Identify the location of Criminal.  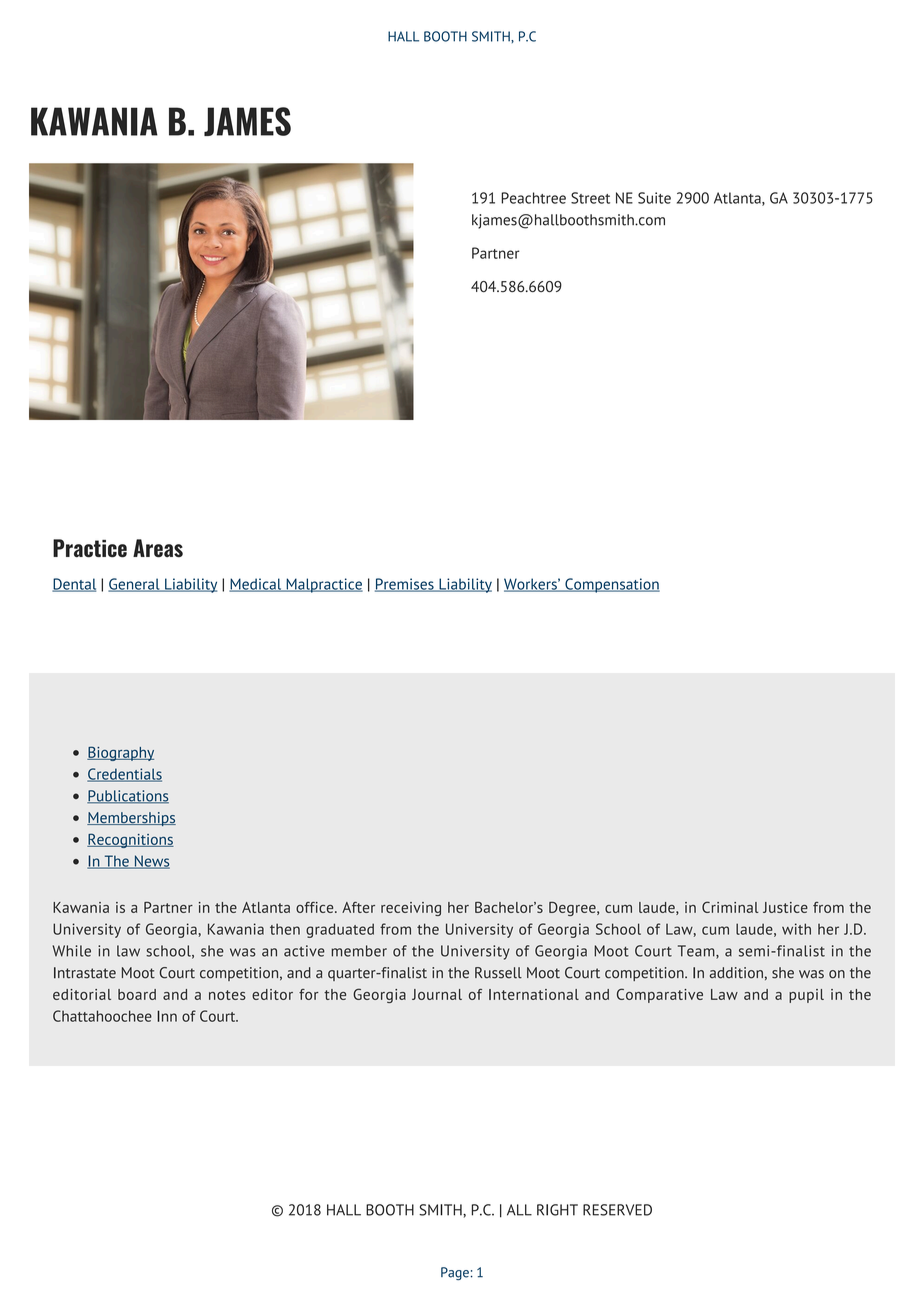
(730, 907).
